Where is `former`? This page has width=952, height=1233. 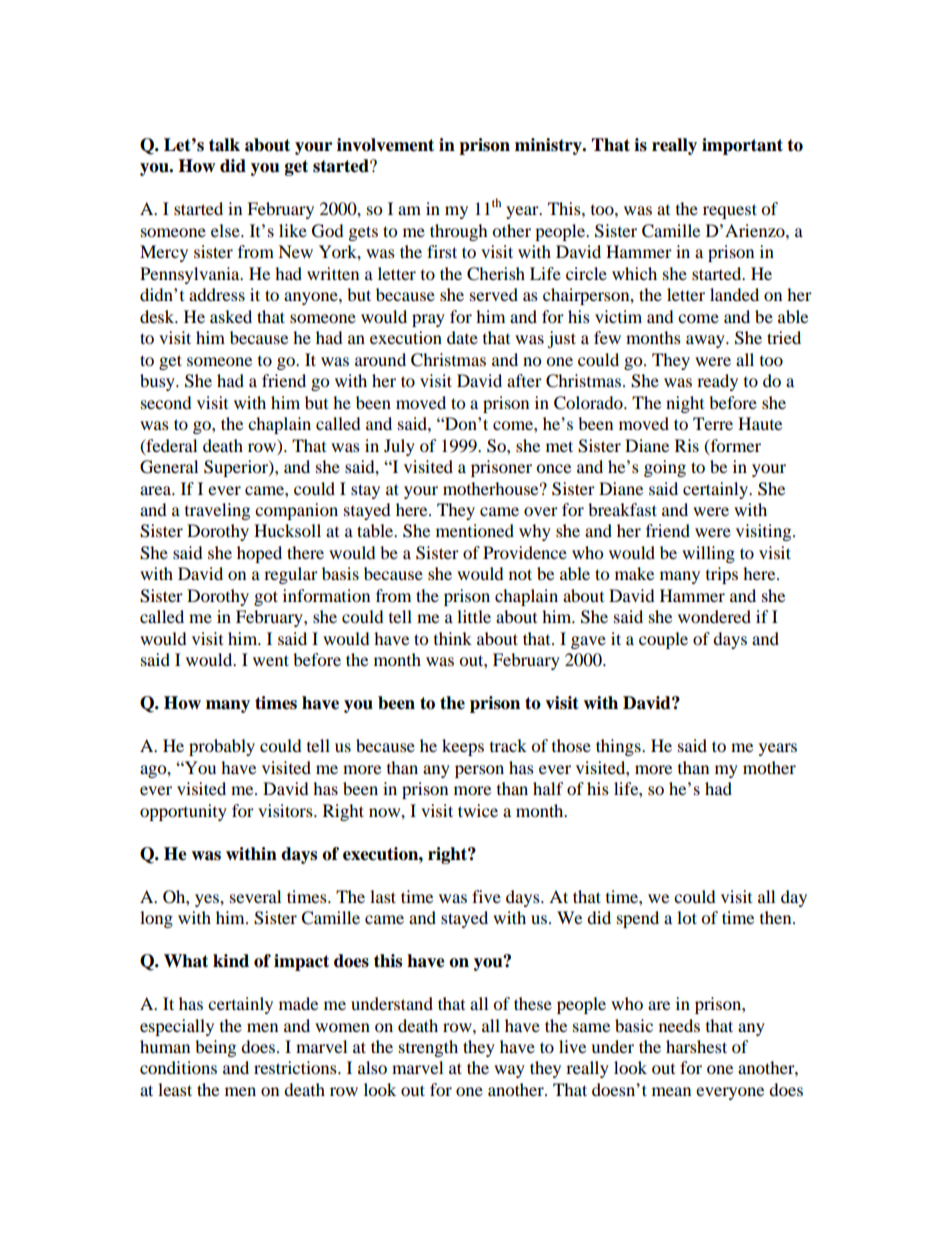 former is located at coordinates (734, 446).
